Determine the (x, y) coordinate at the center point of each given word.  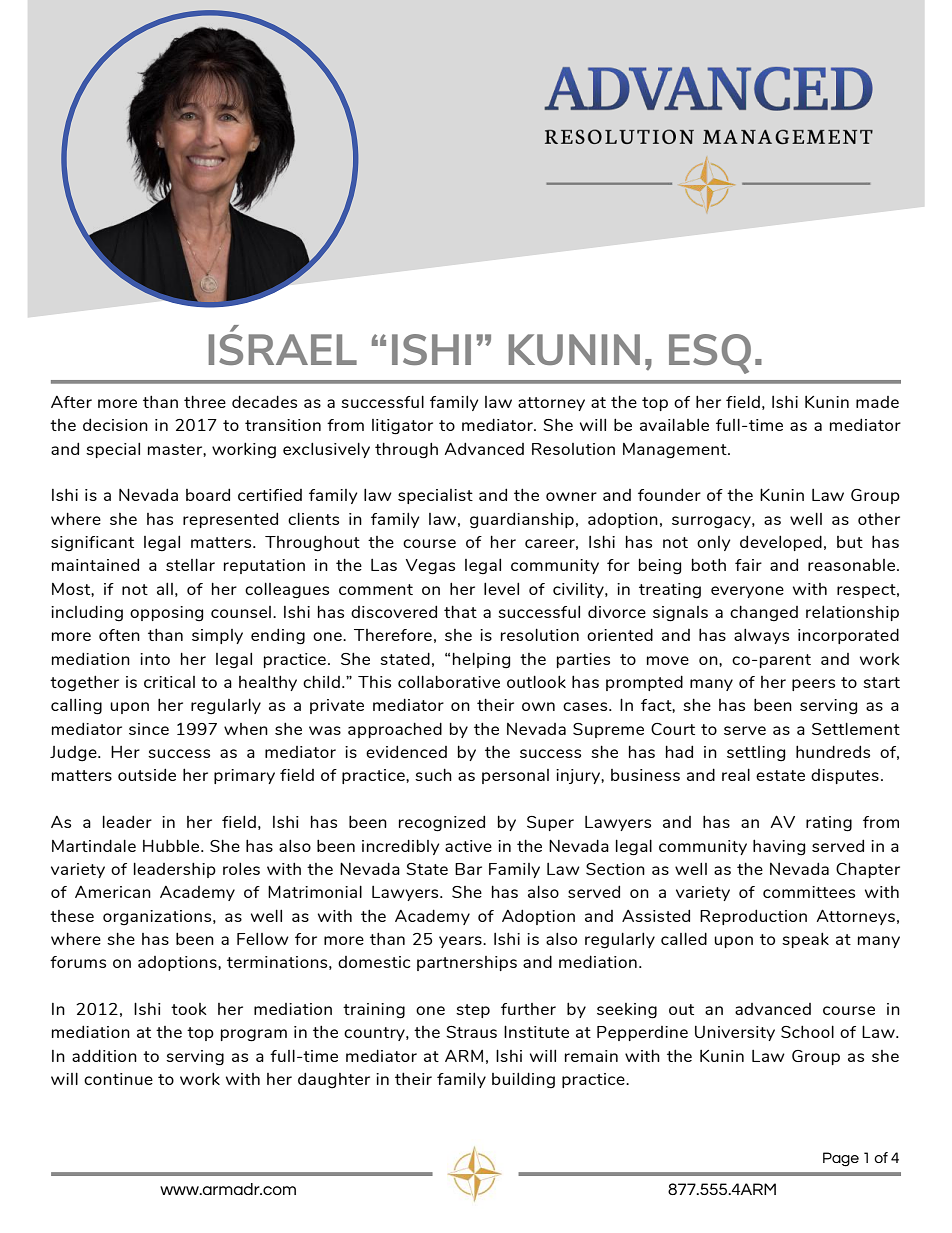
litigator (402, 427)
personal (515, 776)
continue (118, 1079)
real (736, 774)
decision (115, 424)
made (877, 402)
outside (147, 774)
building (523, 1080)
